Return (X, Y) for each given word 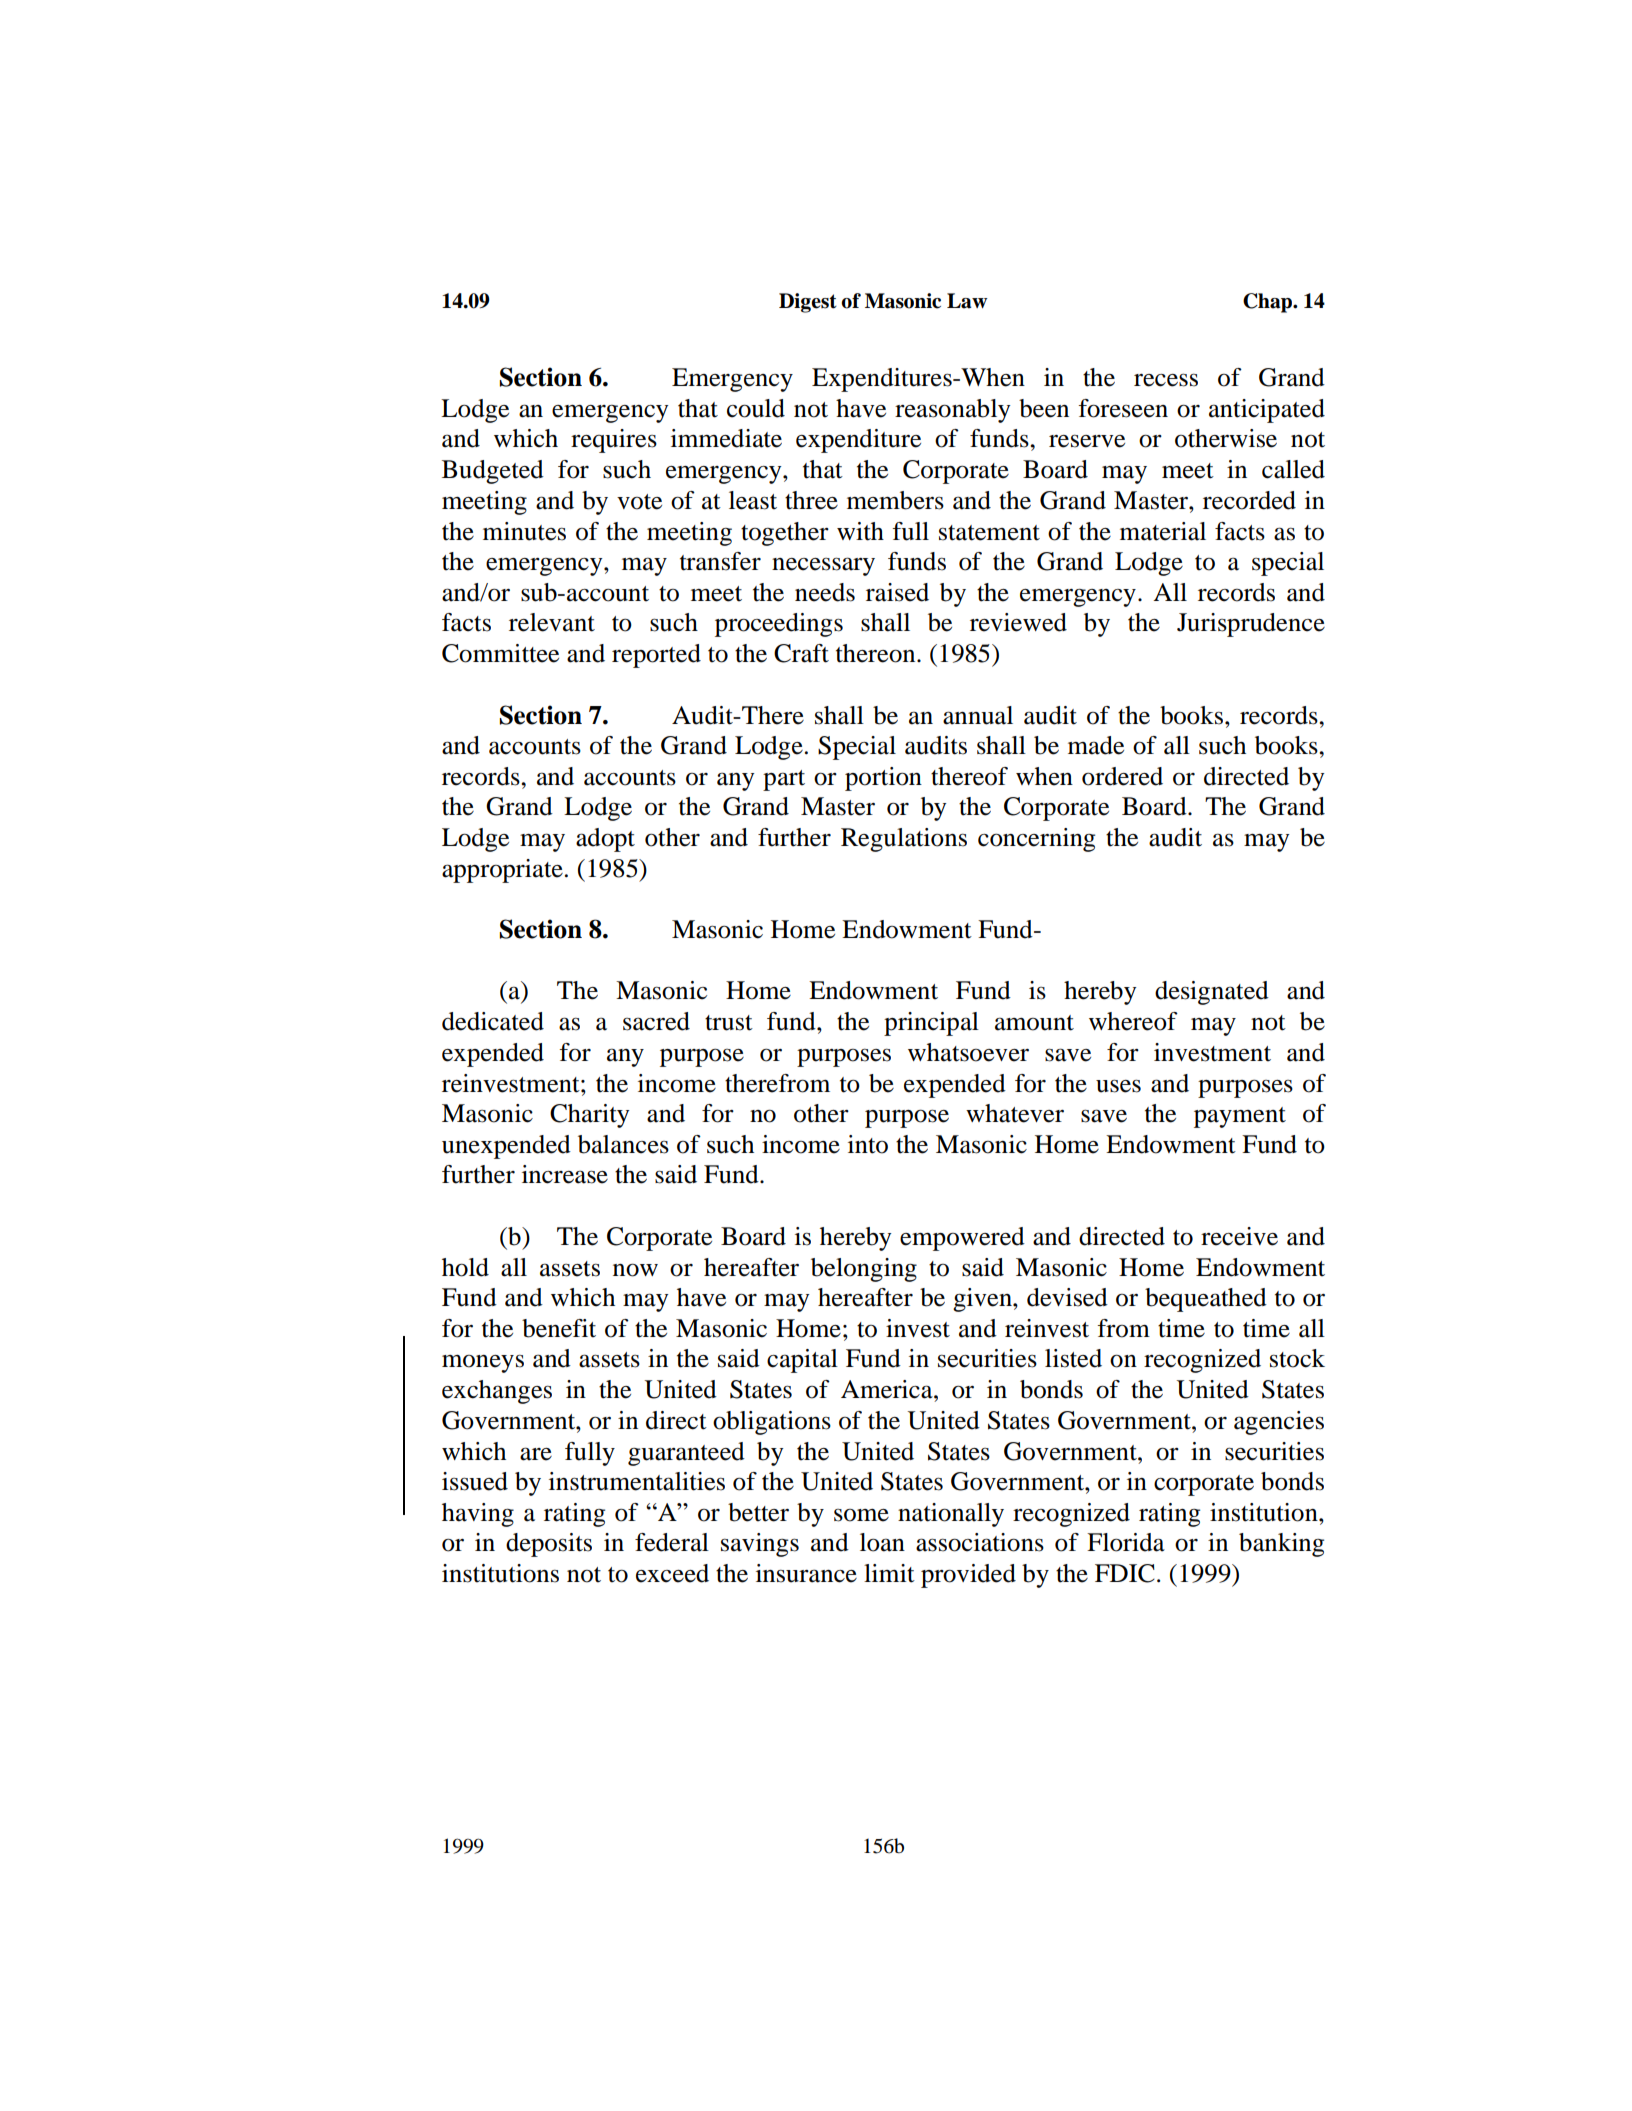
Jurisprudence (1251, 625)
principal (931, 1024)
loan (882, 1542)
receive (1239, 1236)
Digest (808, 303)
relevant (552, 622)
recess (1166, 380)
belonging (864, 1270)
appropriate (502, 871)
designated (1212, 993)
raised (897, 592)
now (635, 1270)
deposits (549, 1545)
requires (614, 441)
